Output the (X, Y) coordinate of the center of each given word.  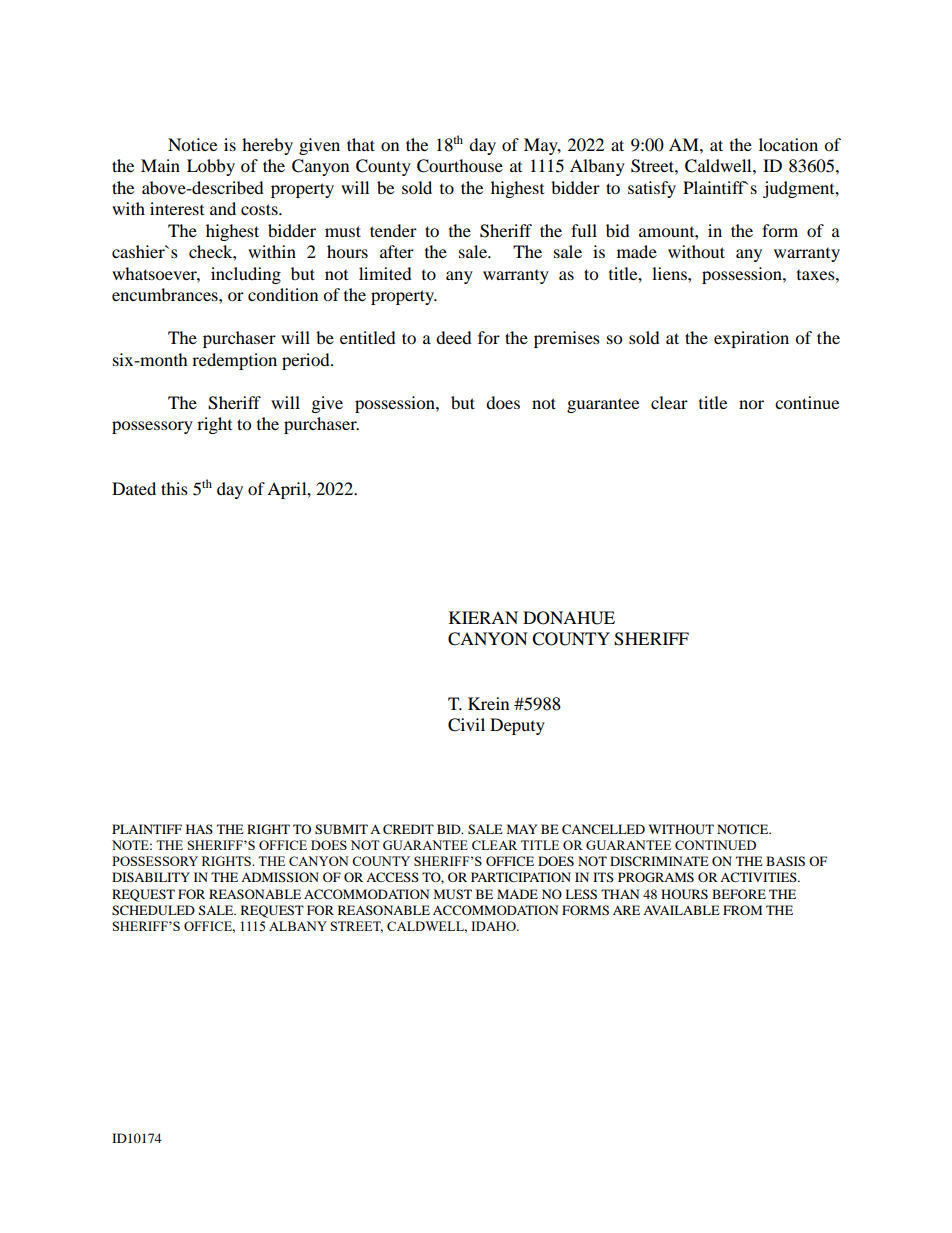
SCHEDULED (153, 910)
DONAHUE (569, 618)
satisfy (652, 189)
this (174, 488)
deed (454, 337)
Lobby (211, 167)
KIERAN (483, 617)
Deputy (517, 726)
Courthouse (460, 166)
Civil (466, 725)
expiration (751, 339)
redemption (234, 361)
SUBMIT (341, 829)
